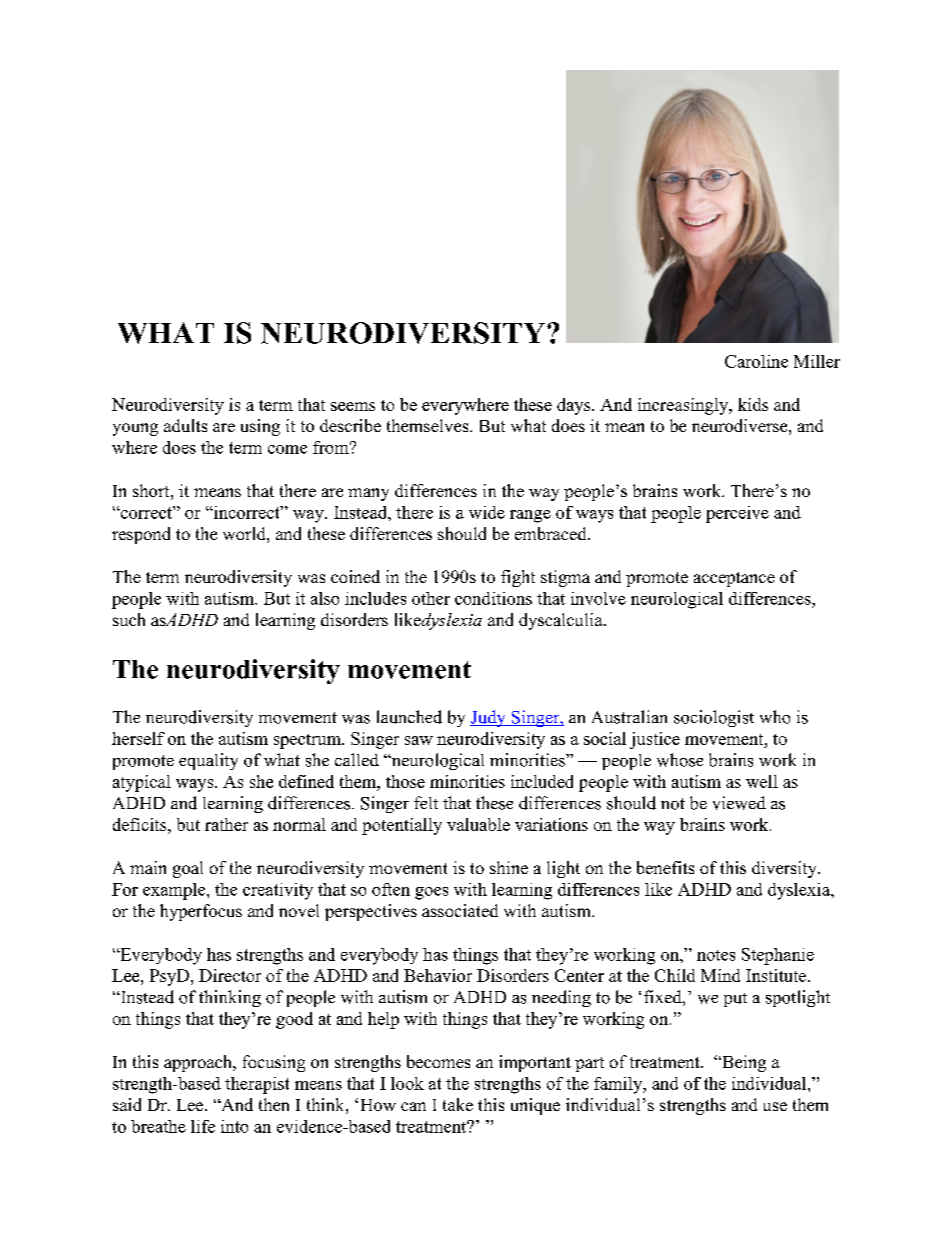  What do you see at coordinates (734, 579) in the image?
I see `acceptance` at bounding box center [734, 579].
